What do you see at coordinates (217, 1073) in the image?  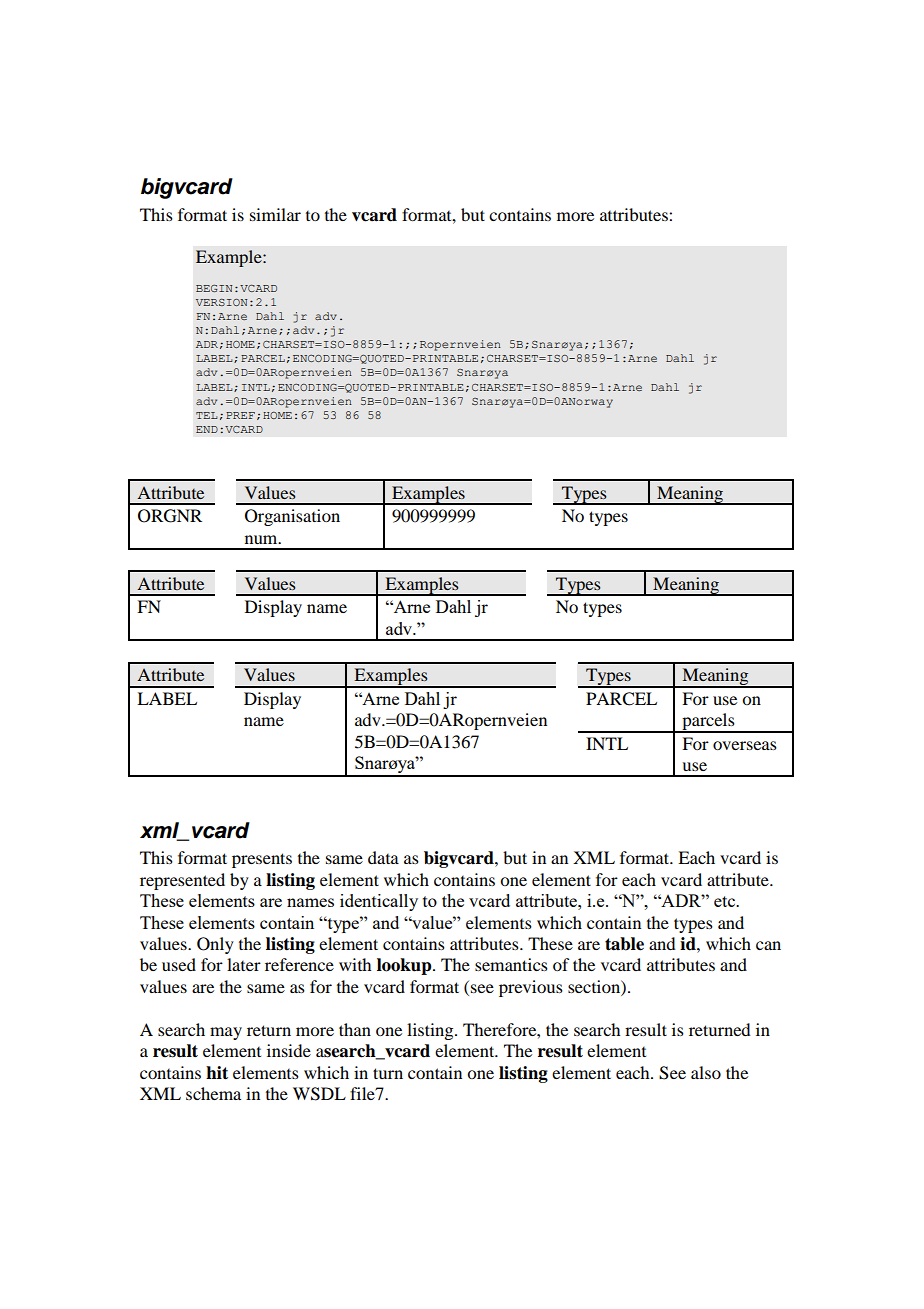 I see `hit` at bounding box center [217, 1073].
